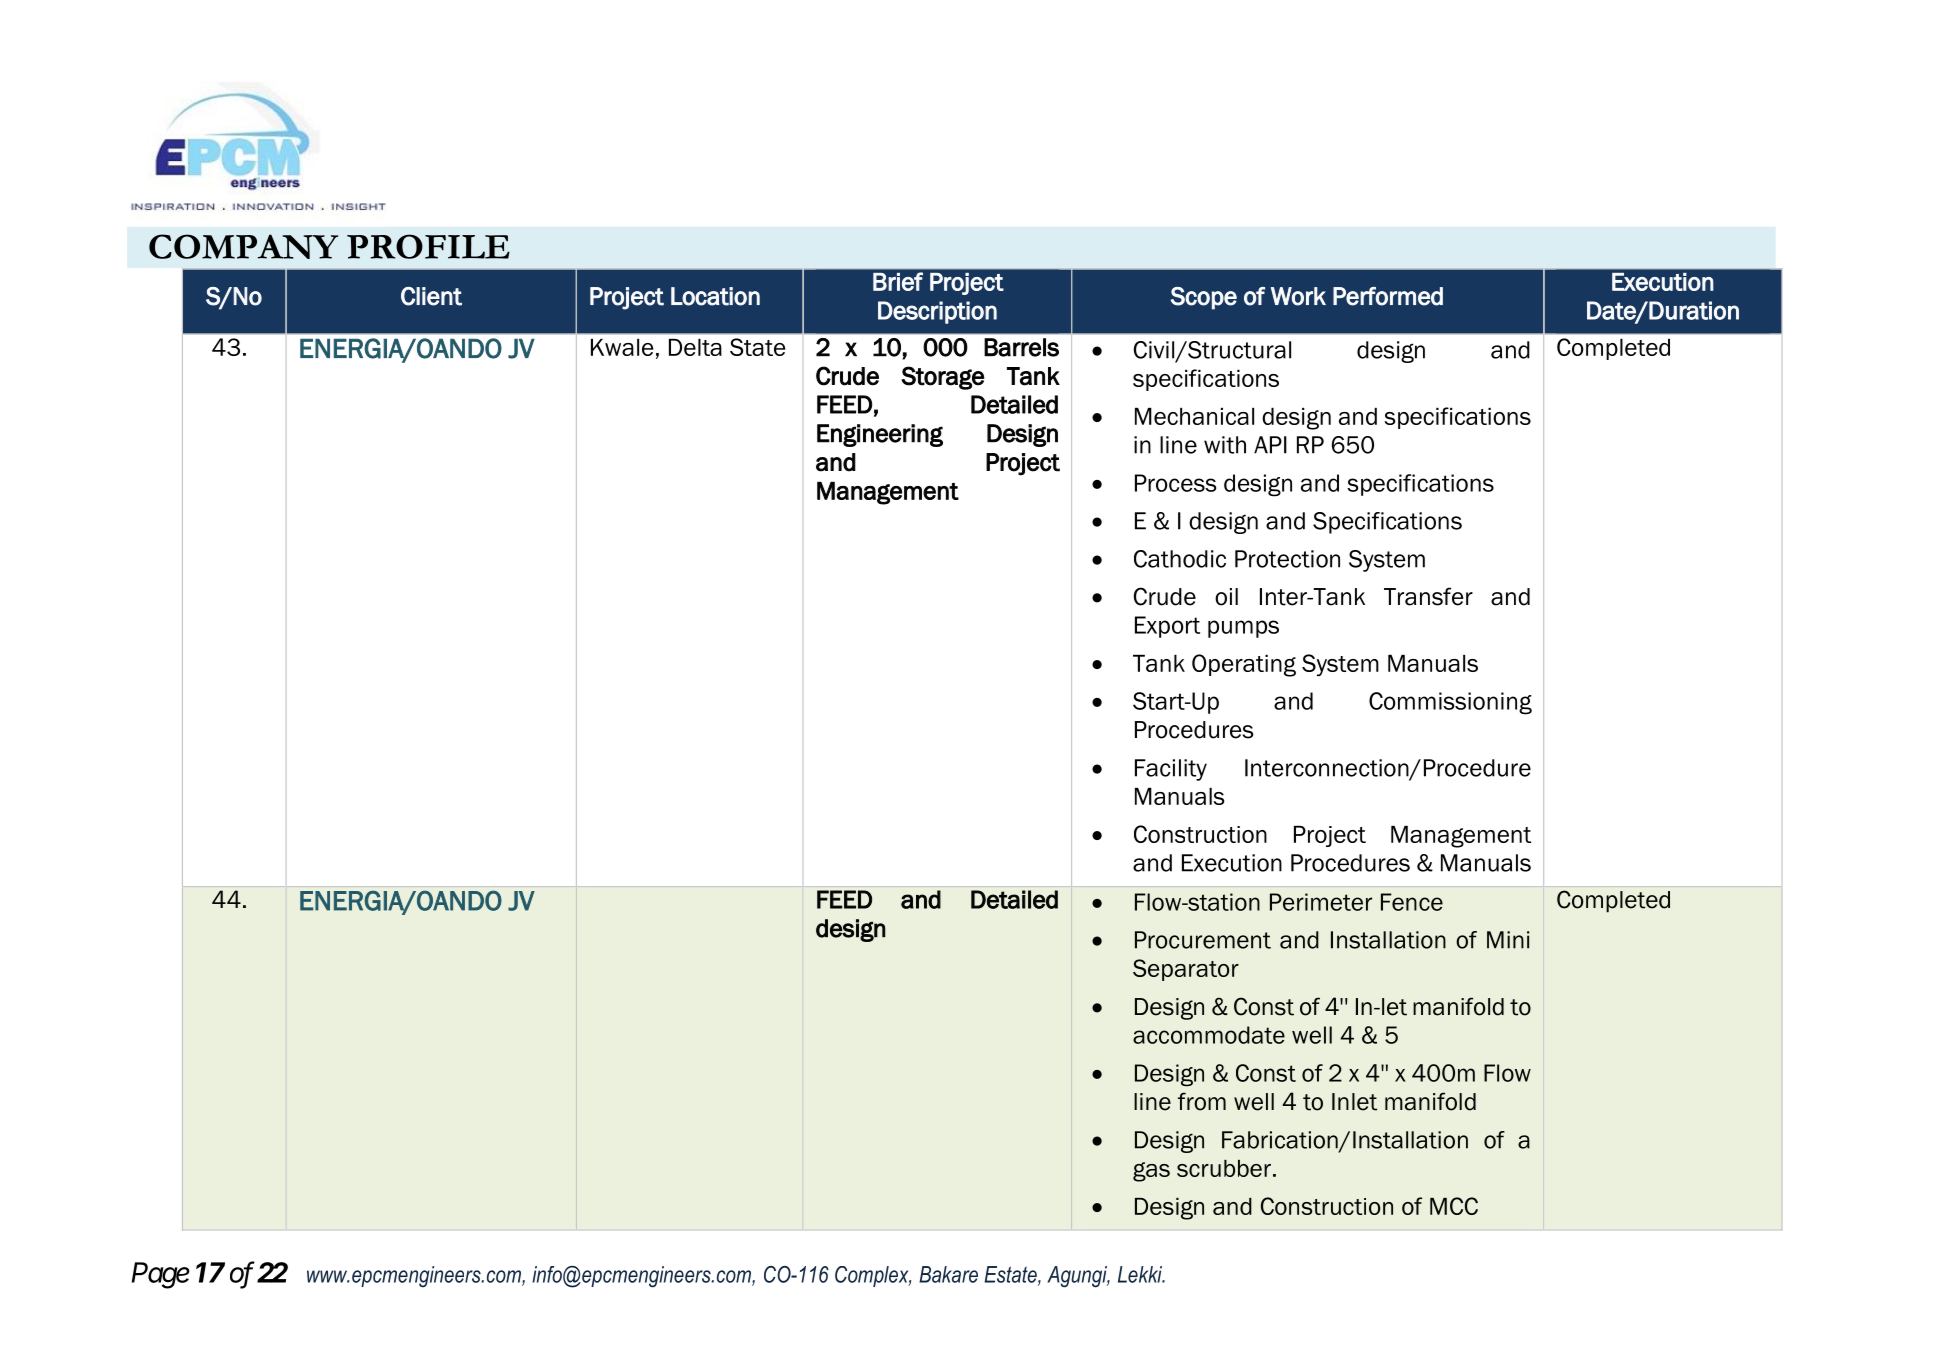 This document has height=1371, width=1939. I want to click on Procurement, so click(1203, 940).
